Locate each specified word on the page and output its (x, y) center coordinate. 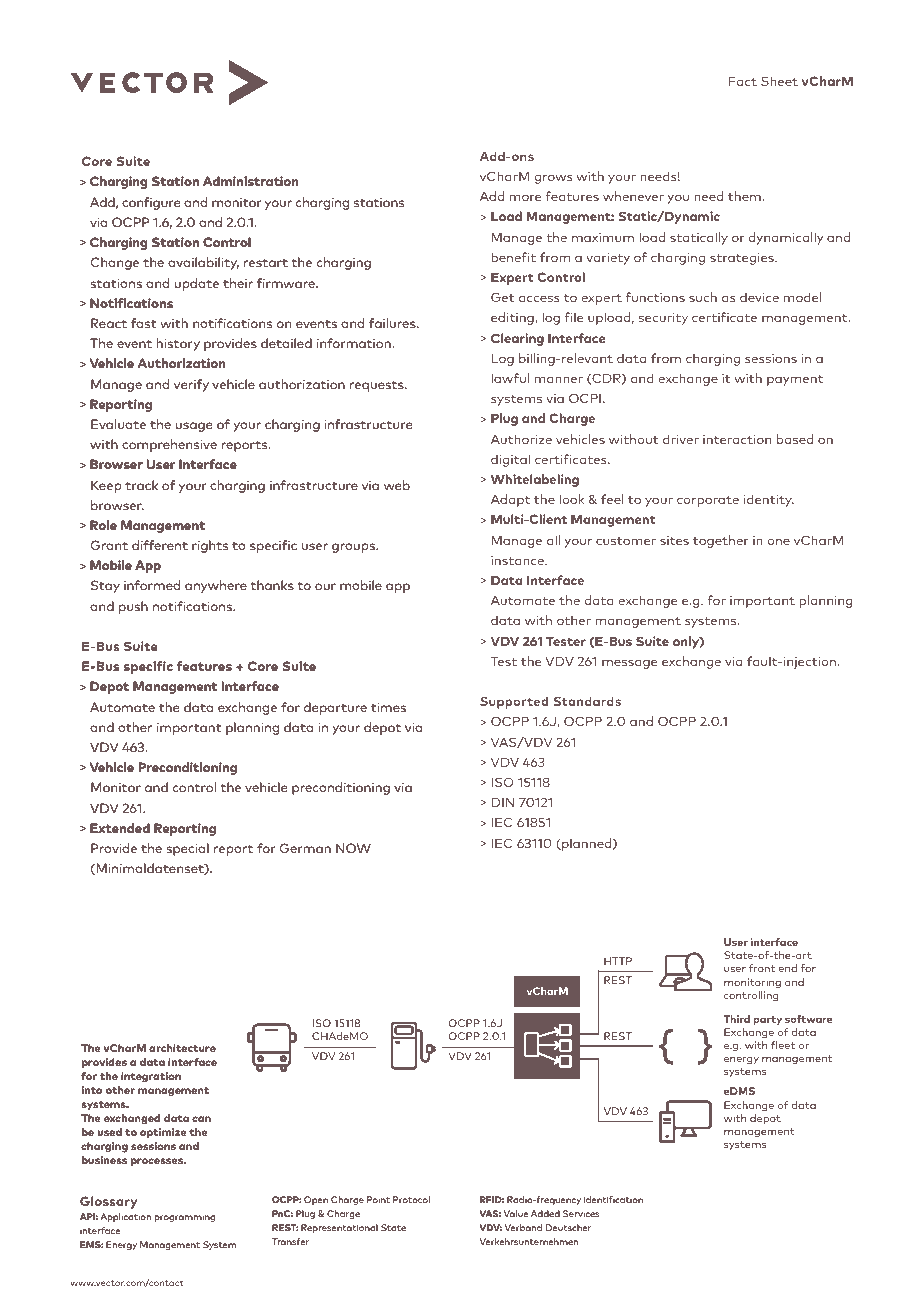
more (525, 197)
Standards (587, 701)
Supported (514, 702)
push (133, 607)
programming (185, 1218)
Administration (250, 181)
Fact (743, 81)
